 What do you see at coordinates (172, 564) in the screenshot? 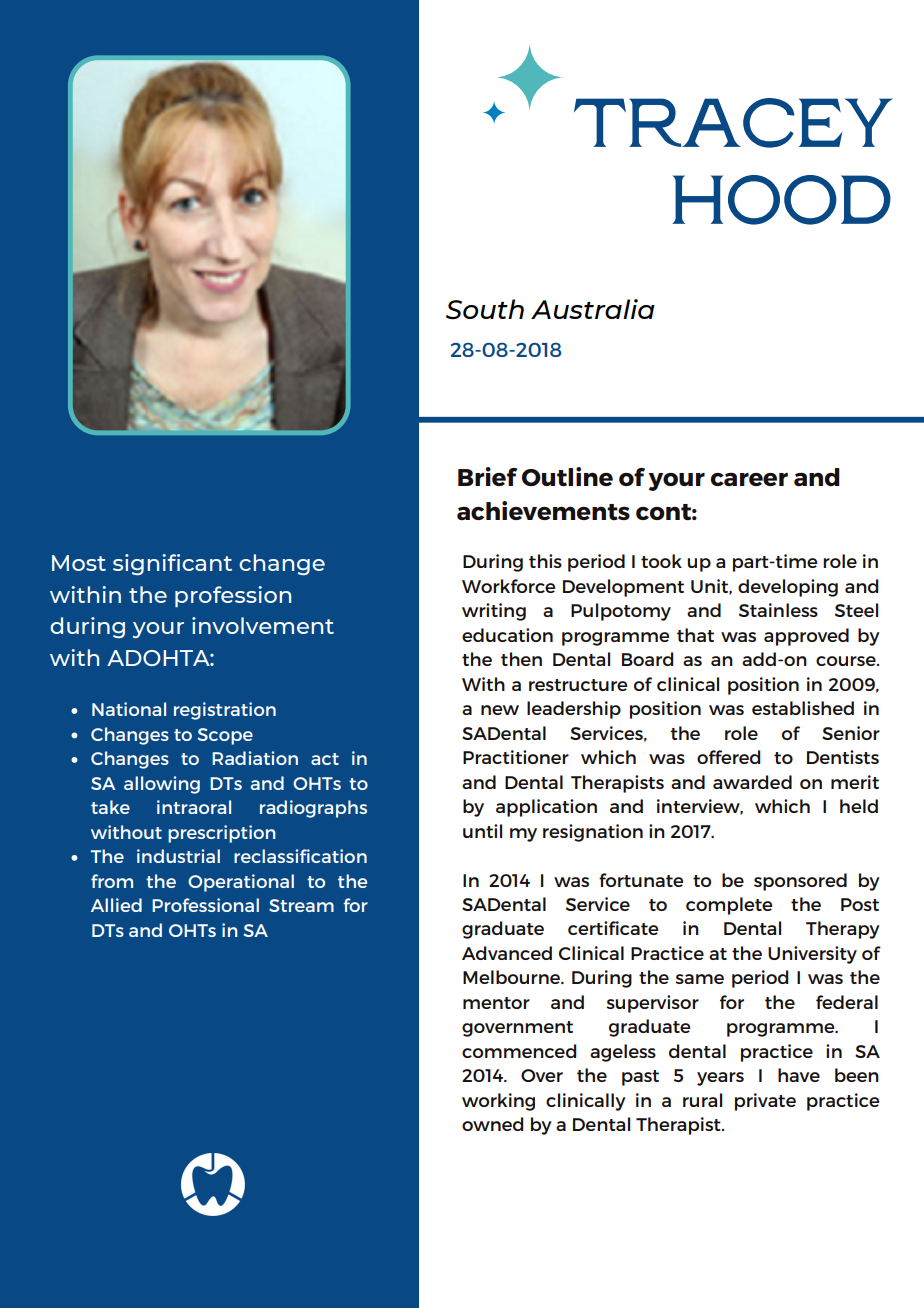
I see `significant` at bounding box center [172, 564].
